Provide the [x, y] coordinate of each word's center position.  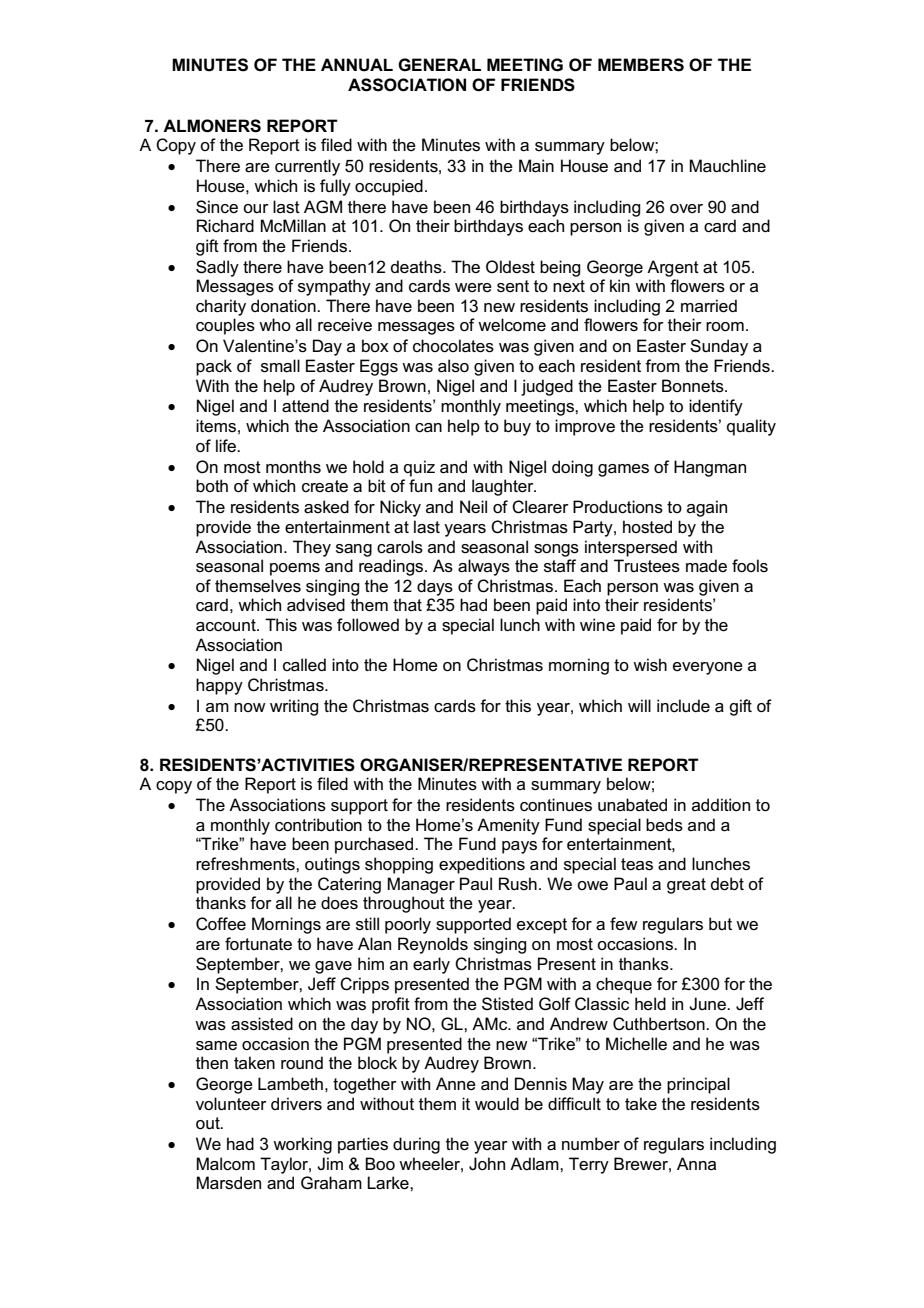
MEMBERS [641, 65]
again [707, 508]
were [473, 288]
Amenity [508, 826]
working [302, 1145]
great [686, 886]
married [709, 306]
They [312, 548]
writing [294, 707]
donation [284, 305]
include [683, 706]
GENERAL [439, 65]
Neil [473, 506]
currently [307, 167]
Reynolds [433, 945]
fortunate [258, 944]
